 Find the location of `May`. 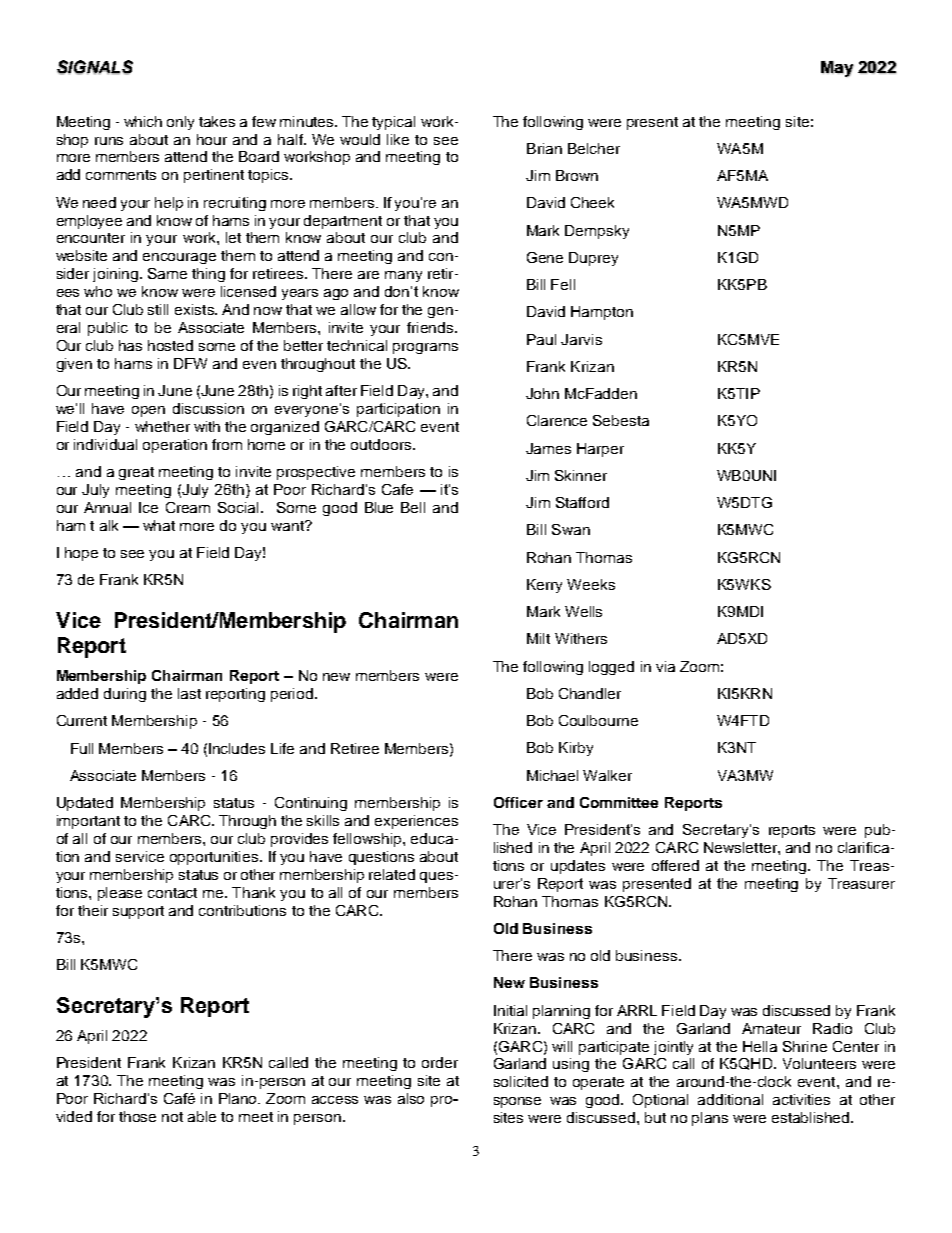

May is located at coordinates (837, 69).
